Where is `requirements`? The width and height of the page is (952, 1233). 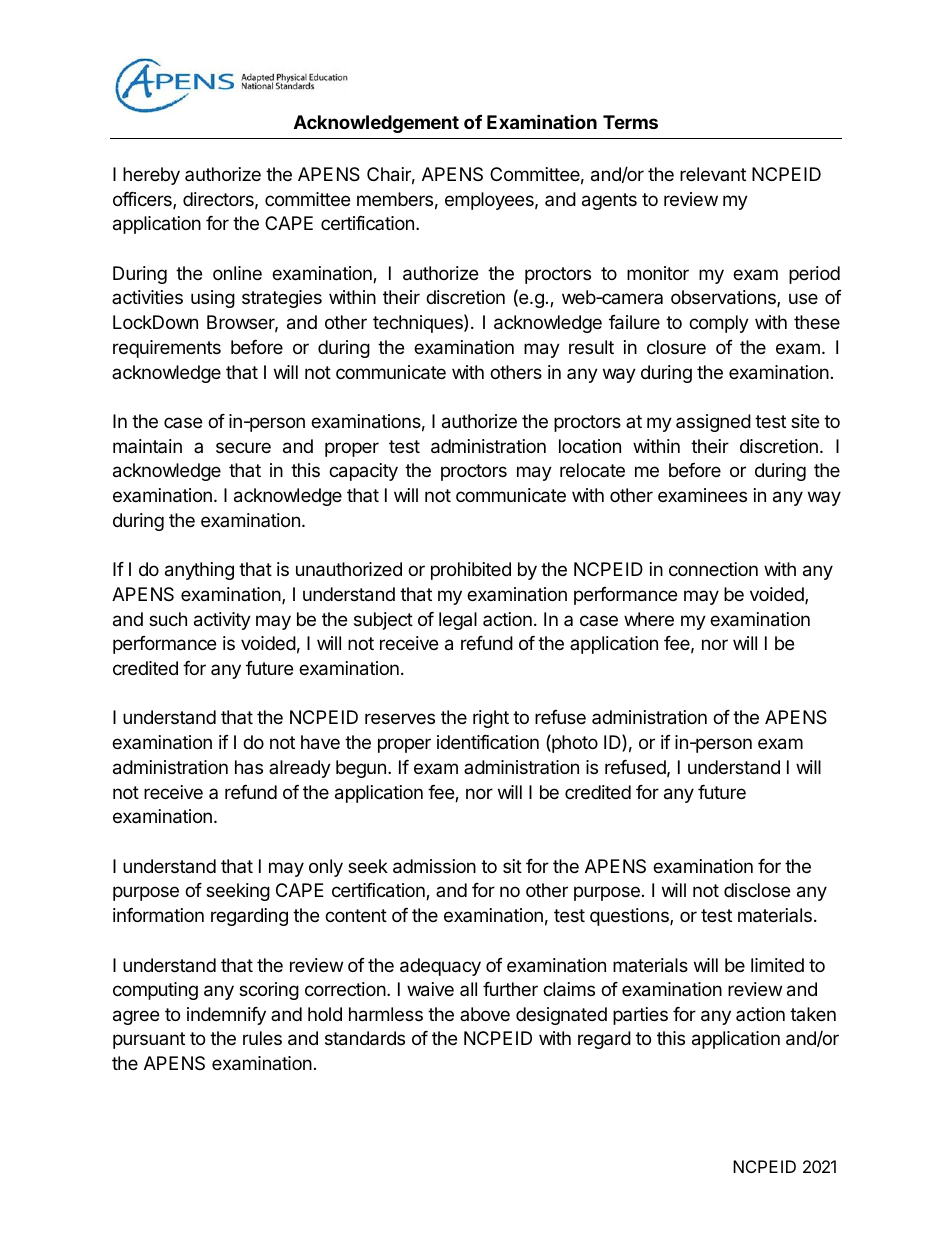
requirements is located at coordinates (167, 349).
